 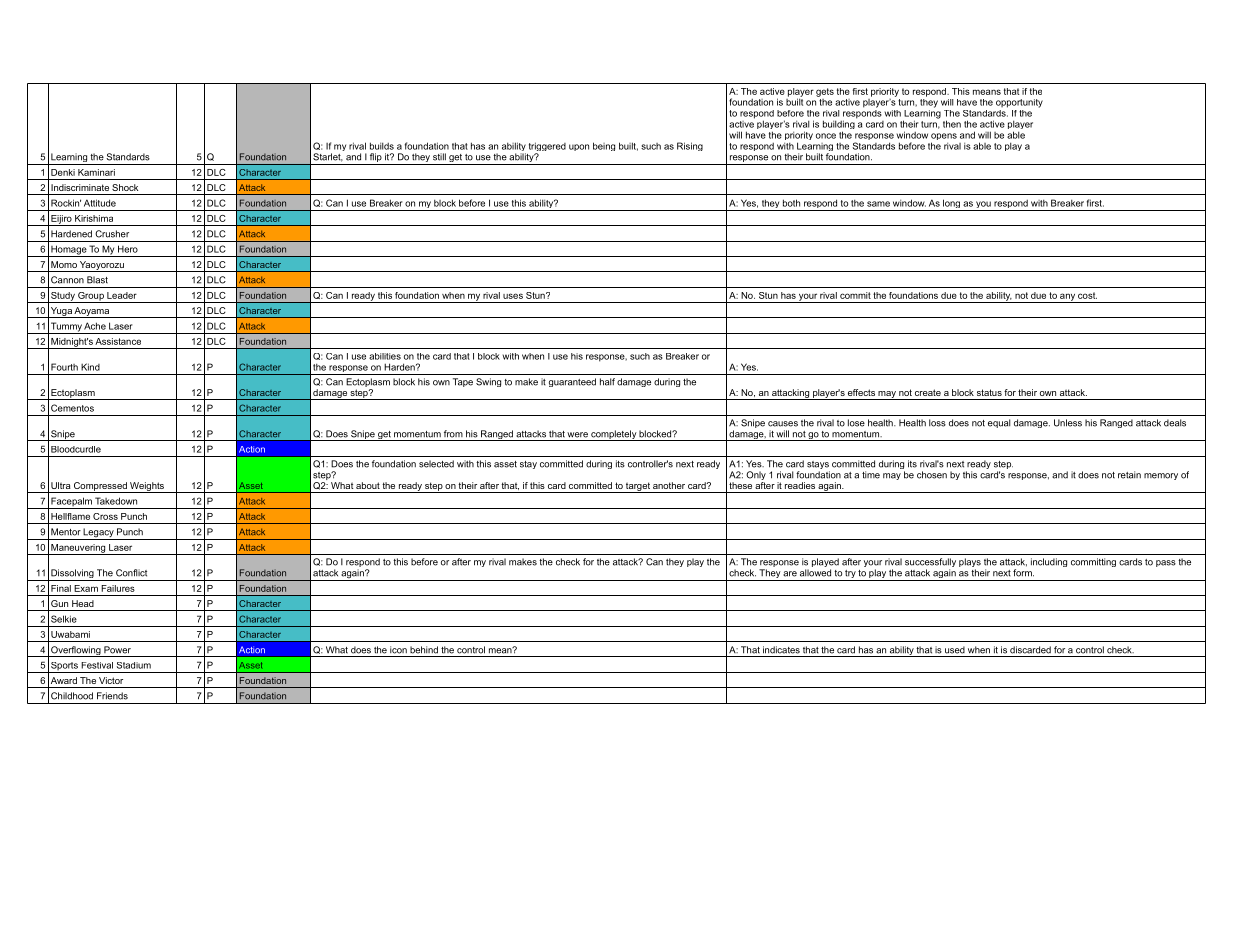 What do you see at coordinates (1068, 423) in the page?
I see `Unless` at bounding box center [1068, 423].
